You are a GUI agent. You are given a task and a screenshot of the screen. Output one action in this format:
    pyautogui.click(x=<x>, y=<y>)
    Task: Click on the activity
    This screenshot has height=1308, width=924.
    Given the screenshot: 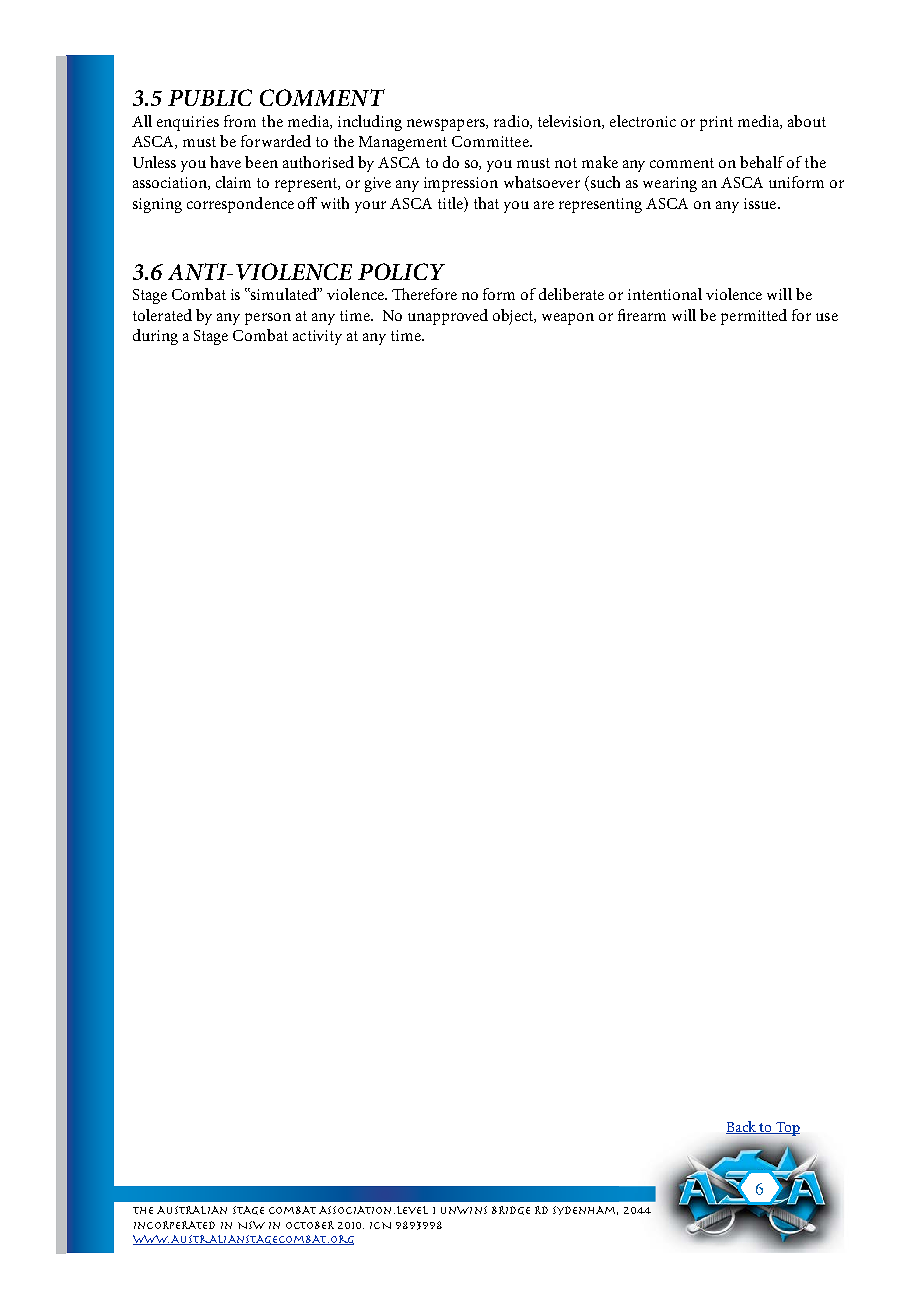 What is the action you would take?
    pyautogui.click(x=317, y=337)
